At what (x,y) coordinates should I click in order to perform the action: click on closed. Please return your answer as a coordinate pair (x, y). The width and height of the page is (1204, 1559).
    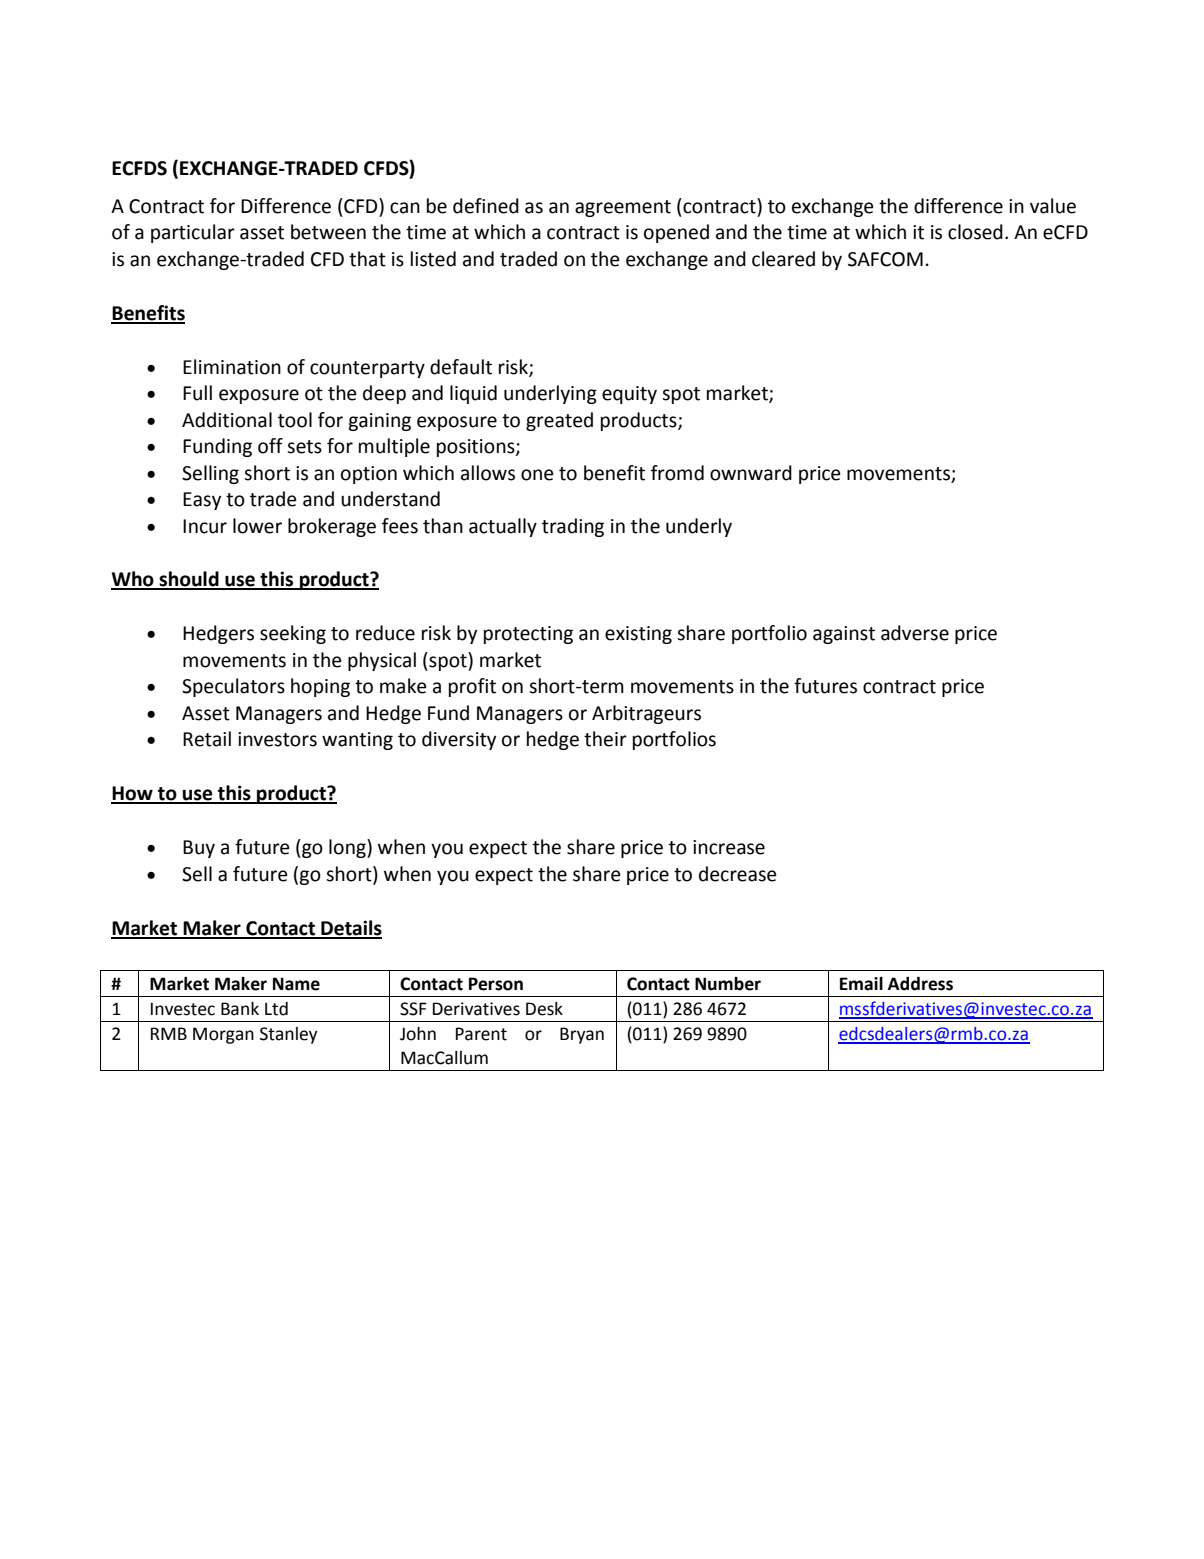
    Looking at the image, I should click on (975, 232).
